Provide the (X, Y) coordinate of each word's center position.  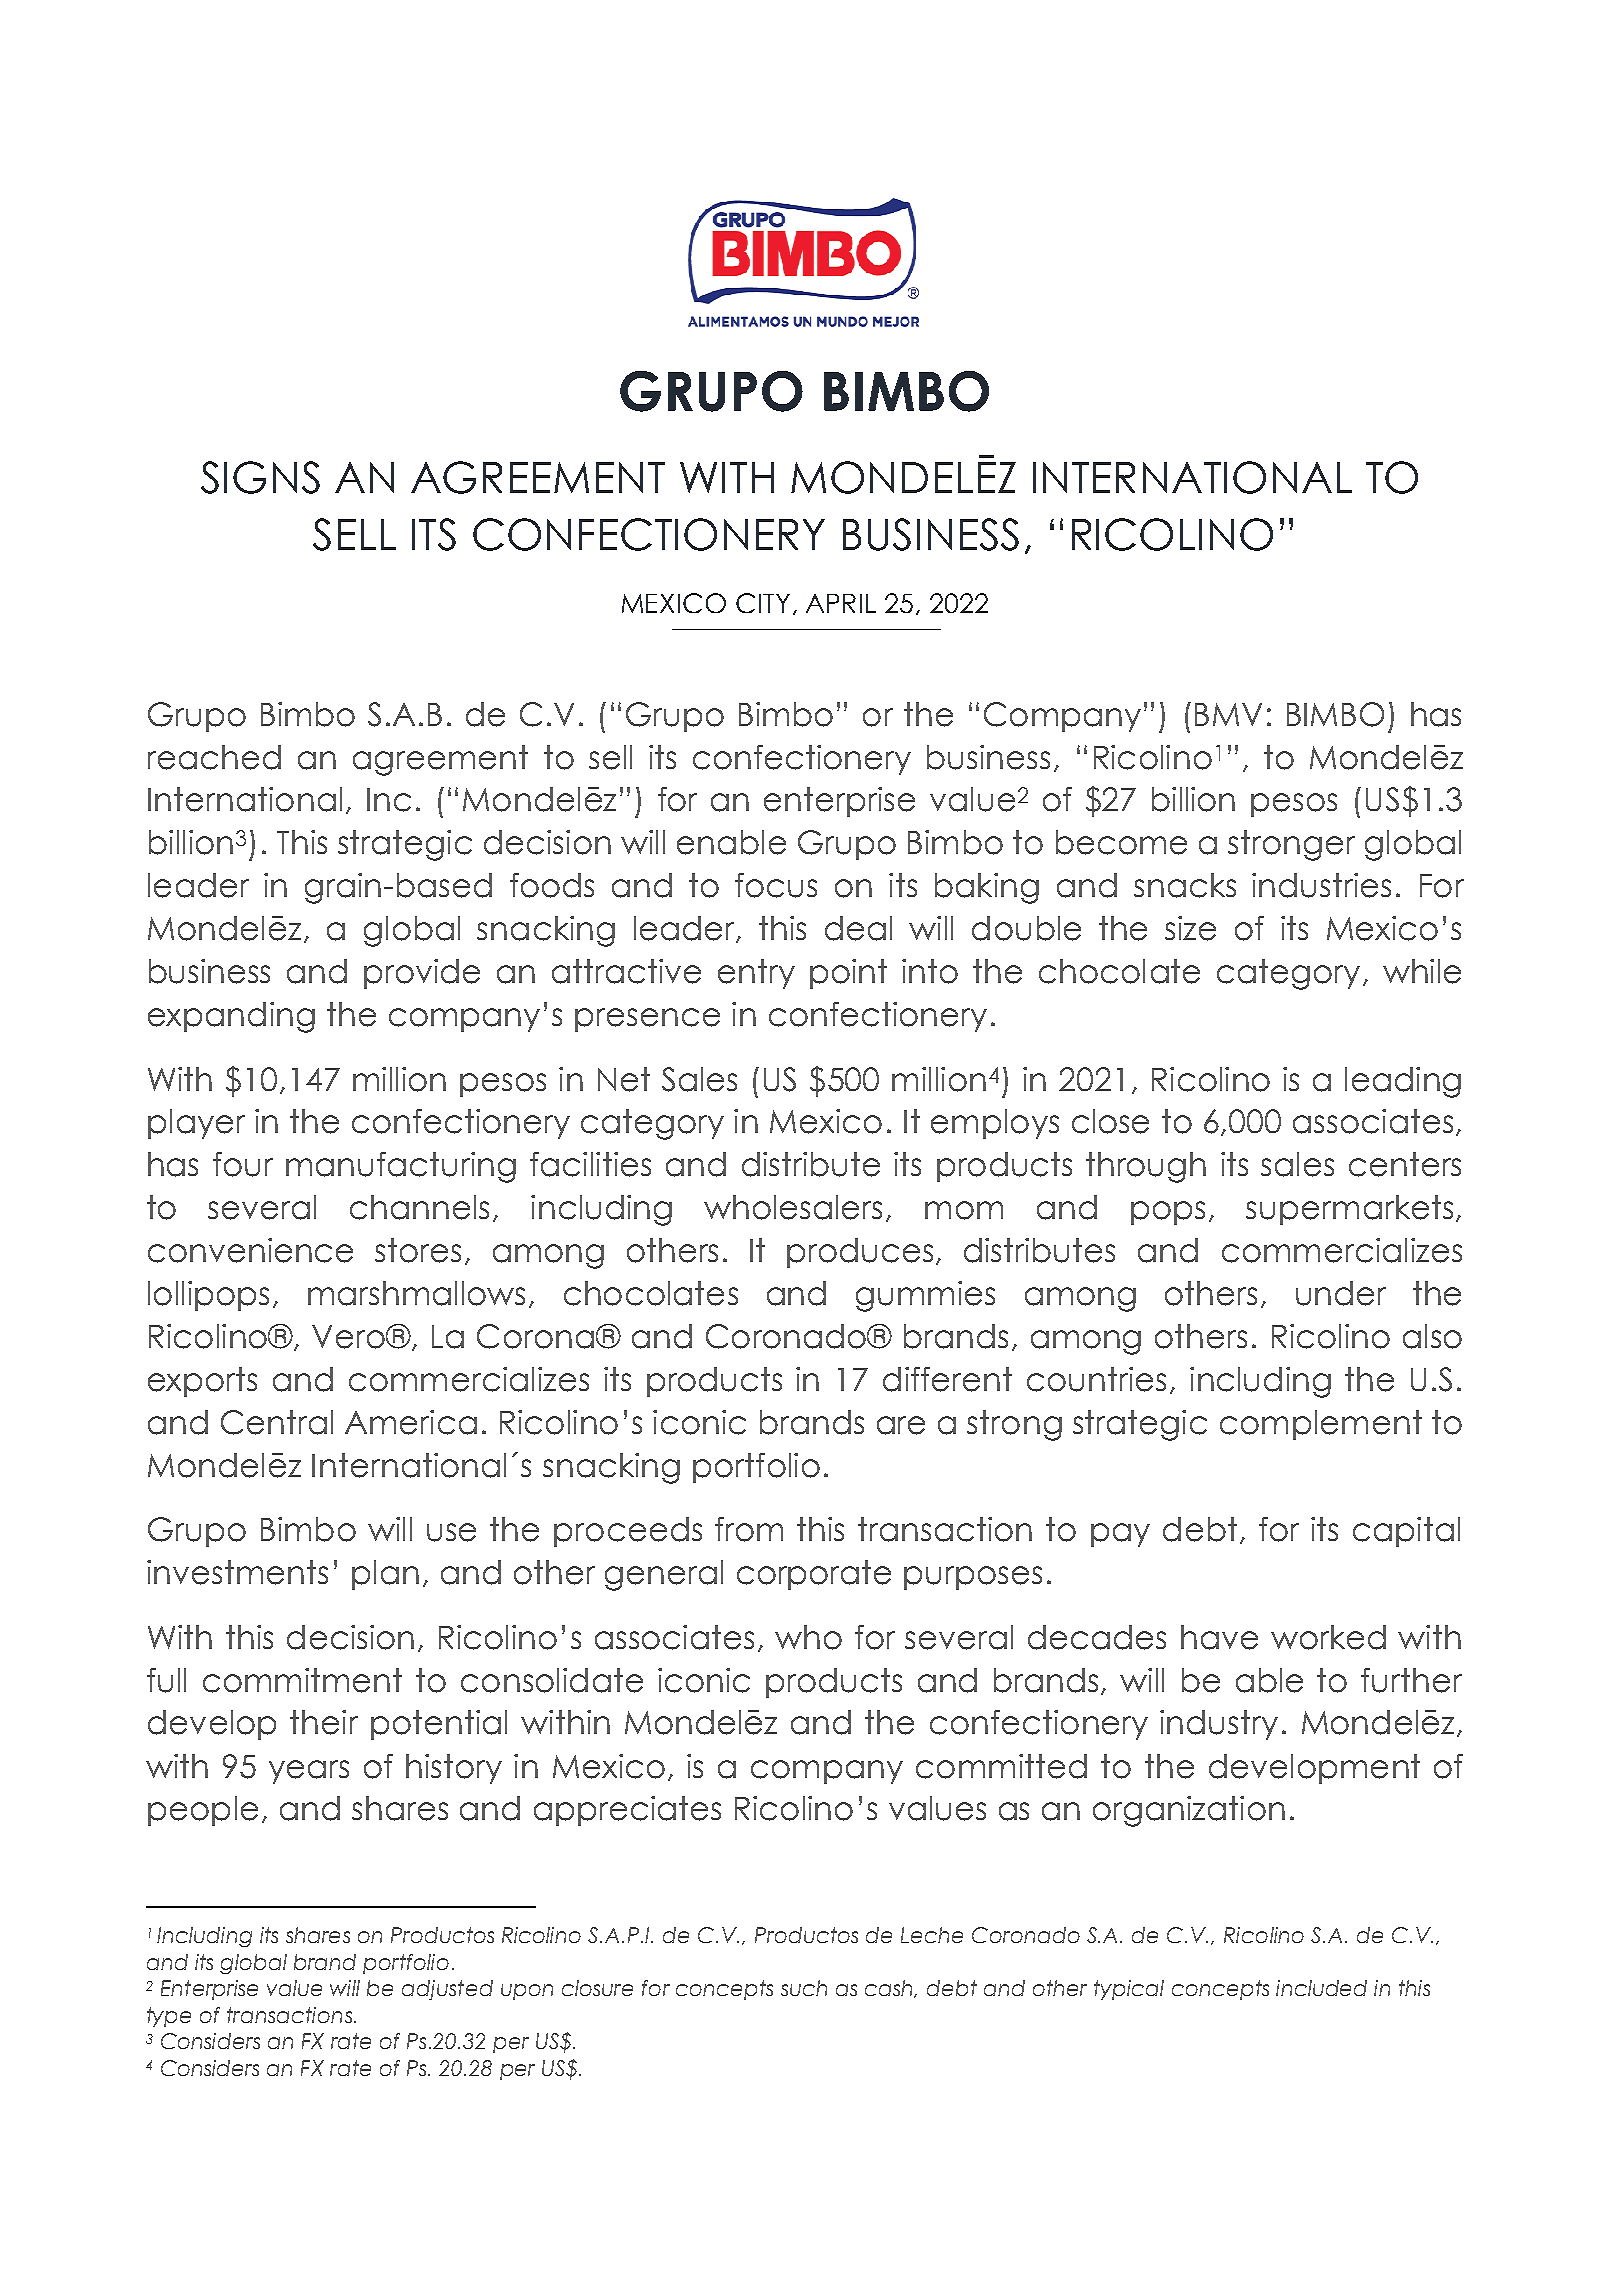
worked (1328, 1637)
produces (860, 1253)
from (749, 1529)
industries (1321, 885)
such (804, 1988)
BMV (1228, 714)
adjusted (447, 1990)
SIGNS (260, 477)
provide (422, 974)
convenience (250, 1250)
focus (776, 885)
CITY (763, 603)
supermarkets (1349, 1210)
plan (385, 1575)
